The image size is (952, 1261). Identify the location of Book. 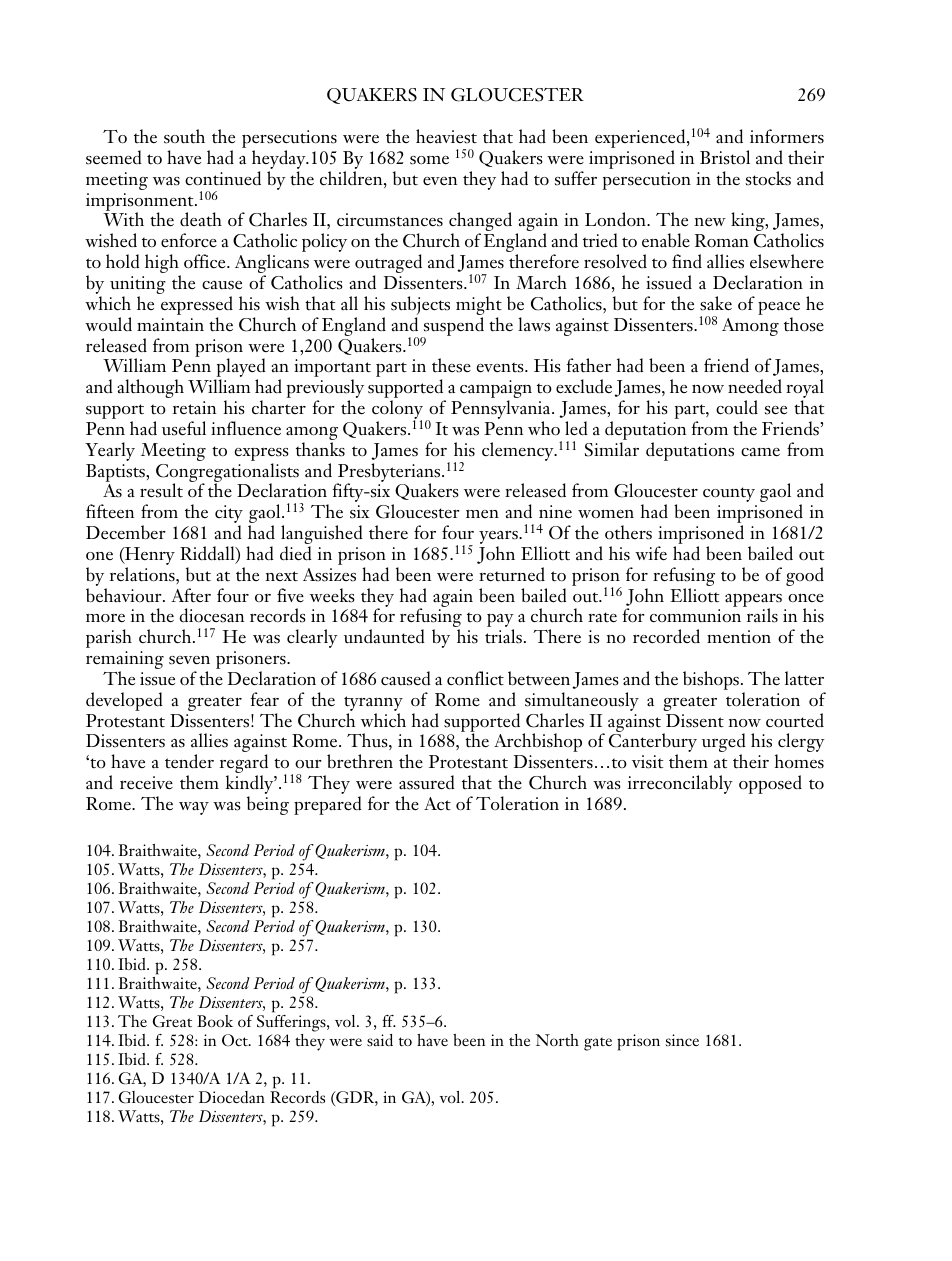
(215, 1021).
